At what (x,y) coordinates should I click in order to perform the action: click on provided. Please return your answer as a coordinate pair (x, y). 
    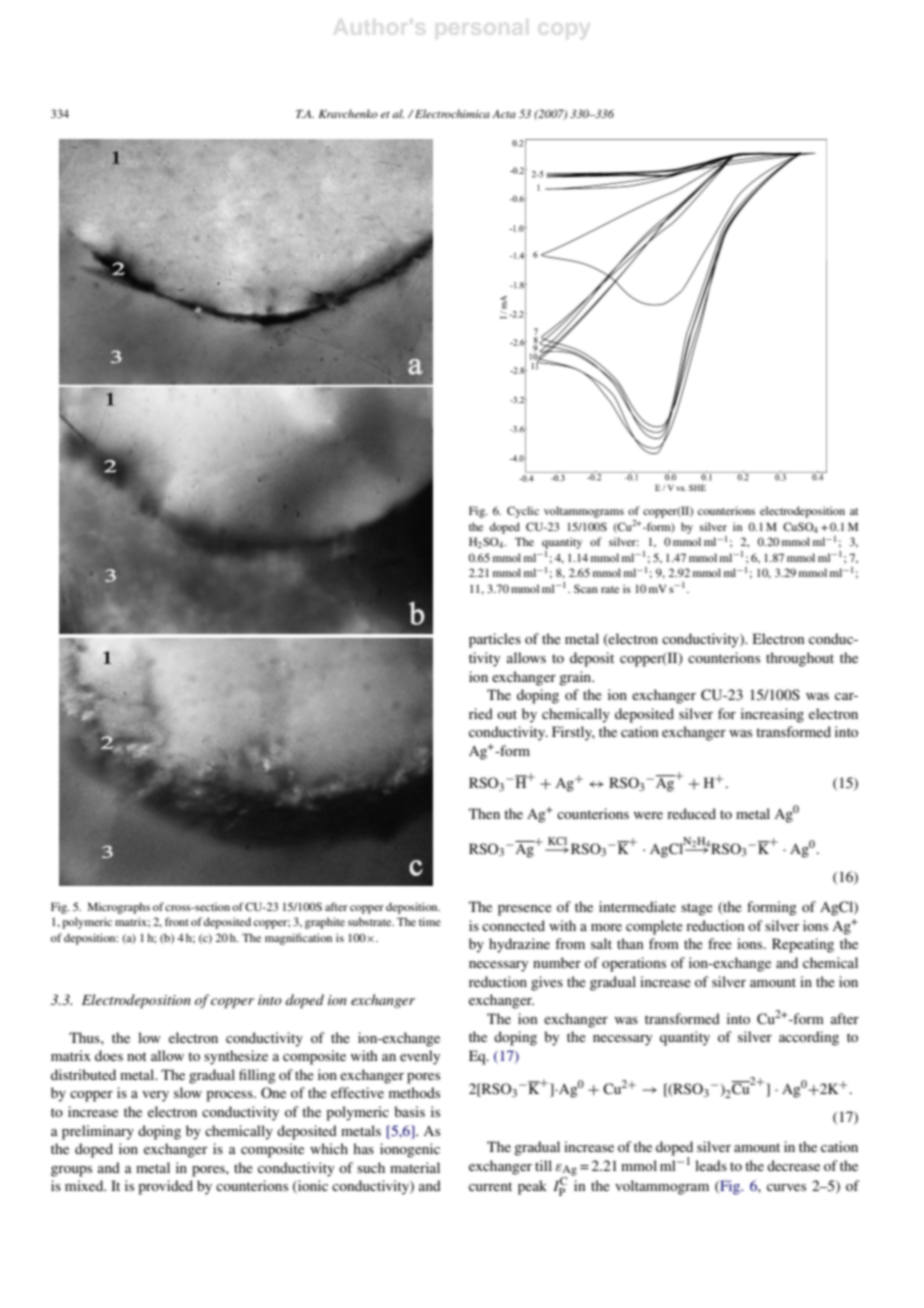
    Looking at the image, I should click on (165, 1187).
